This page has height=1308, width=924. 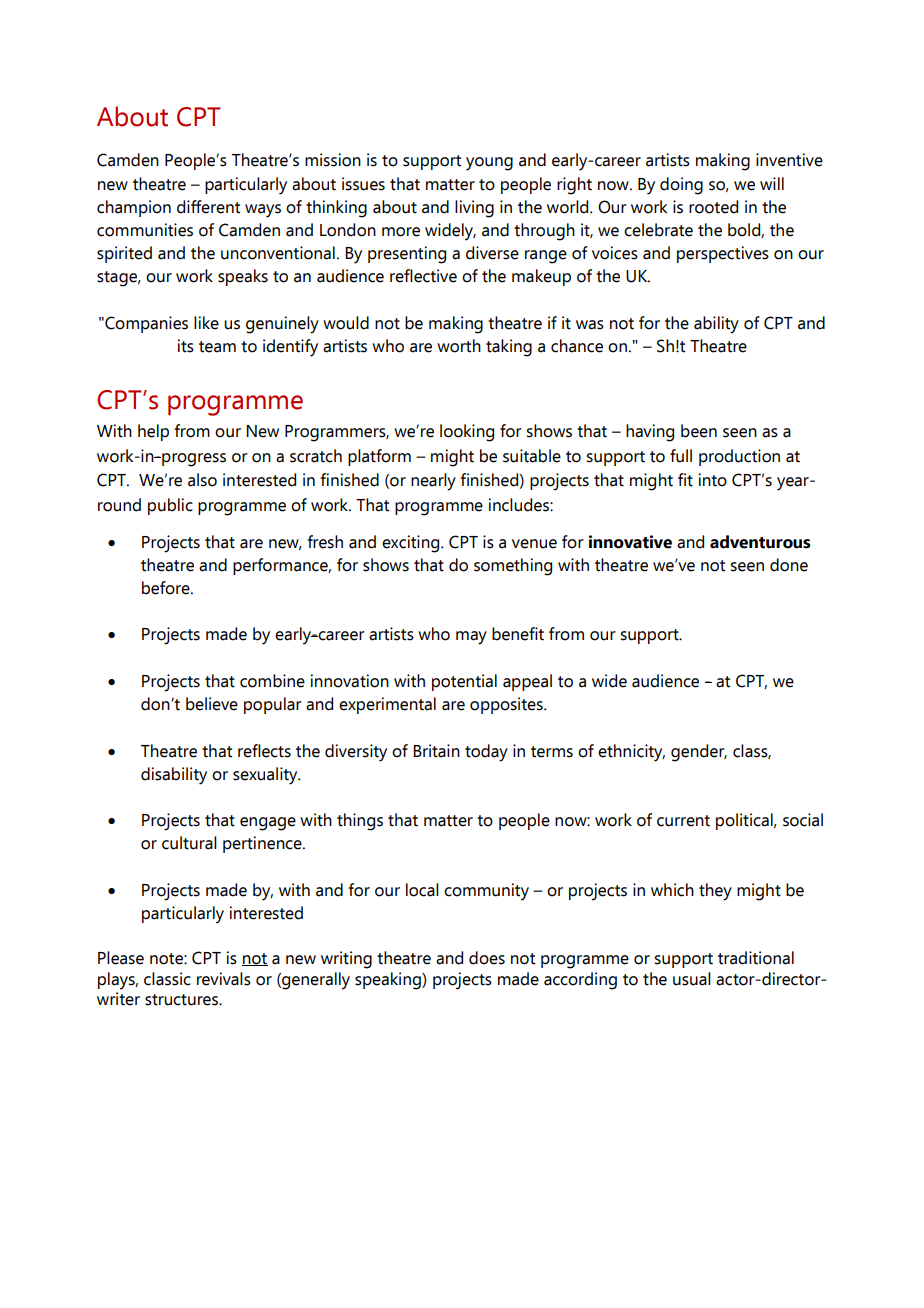 I want to click on gender, so click(x=699, y=753).
